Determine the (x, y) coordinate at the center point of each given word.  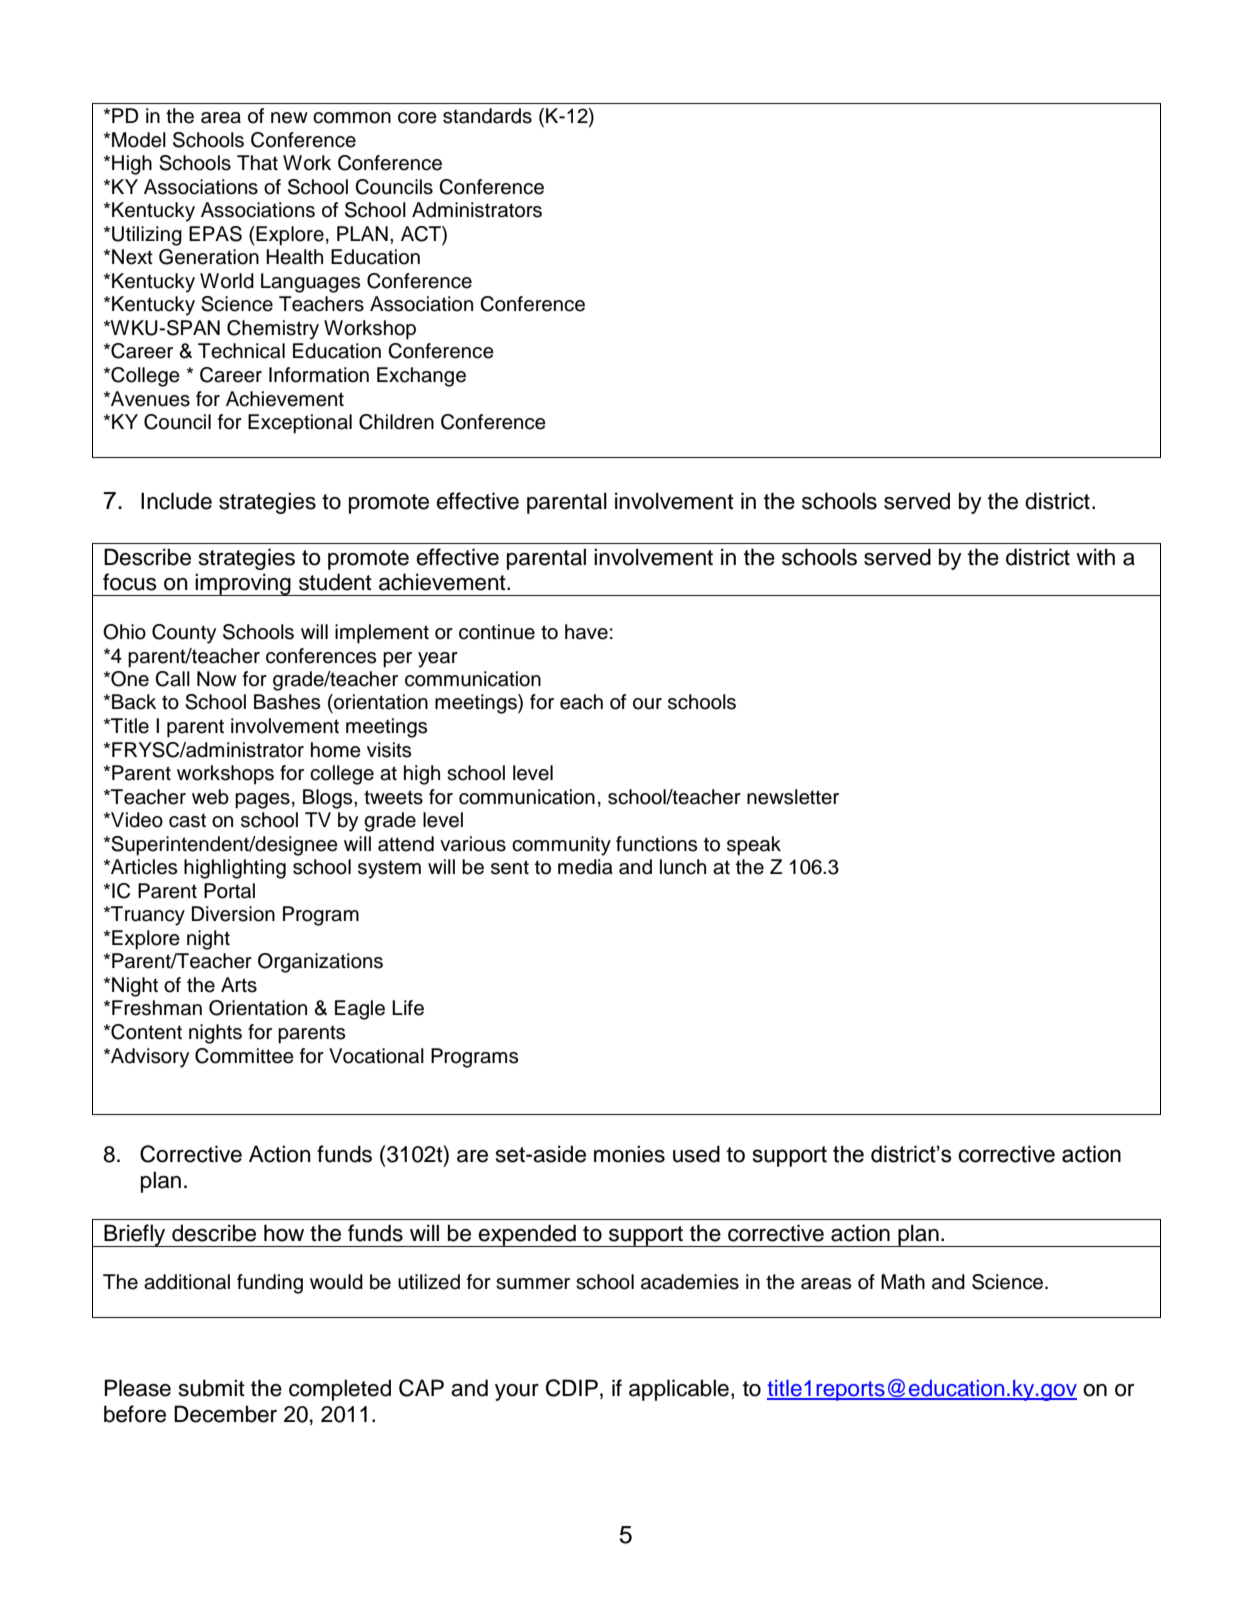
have (586, 632)
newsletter (793, 797)
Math (903, 1282)
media (585, 867)
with (1095, 556)
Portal (229, 891)
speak (754, 846)
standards (487, 116)
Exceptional (300, 424)
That (257, 163)
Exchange (421, 377)
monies (629, 1154)
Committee (244, 1056)
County (184, 634)
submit (212, 1388)
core (417, 118)
